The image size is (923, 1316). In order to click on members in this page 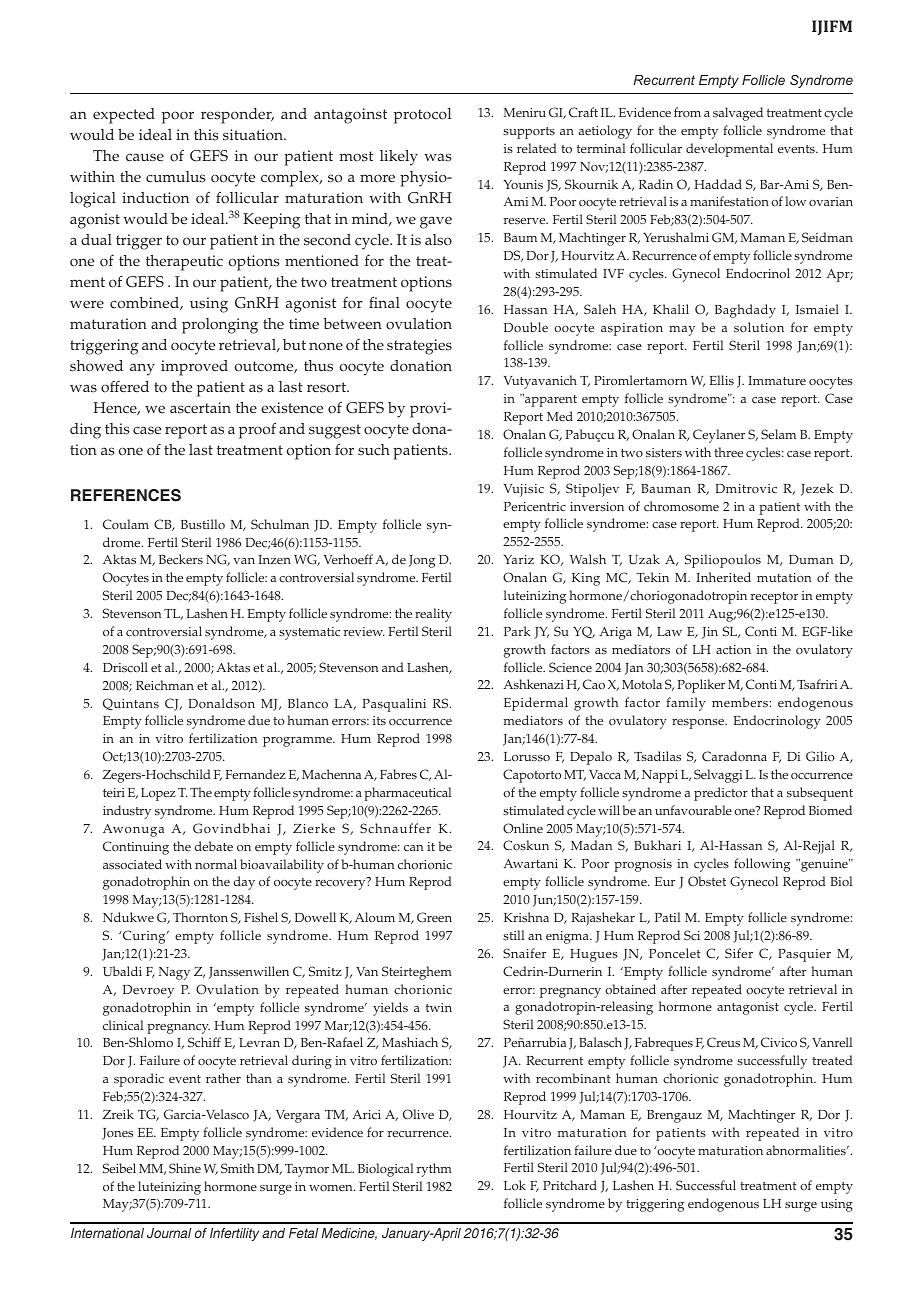, I will do `click(741, 702)`.
